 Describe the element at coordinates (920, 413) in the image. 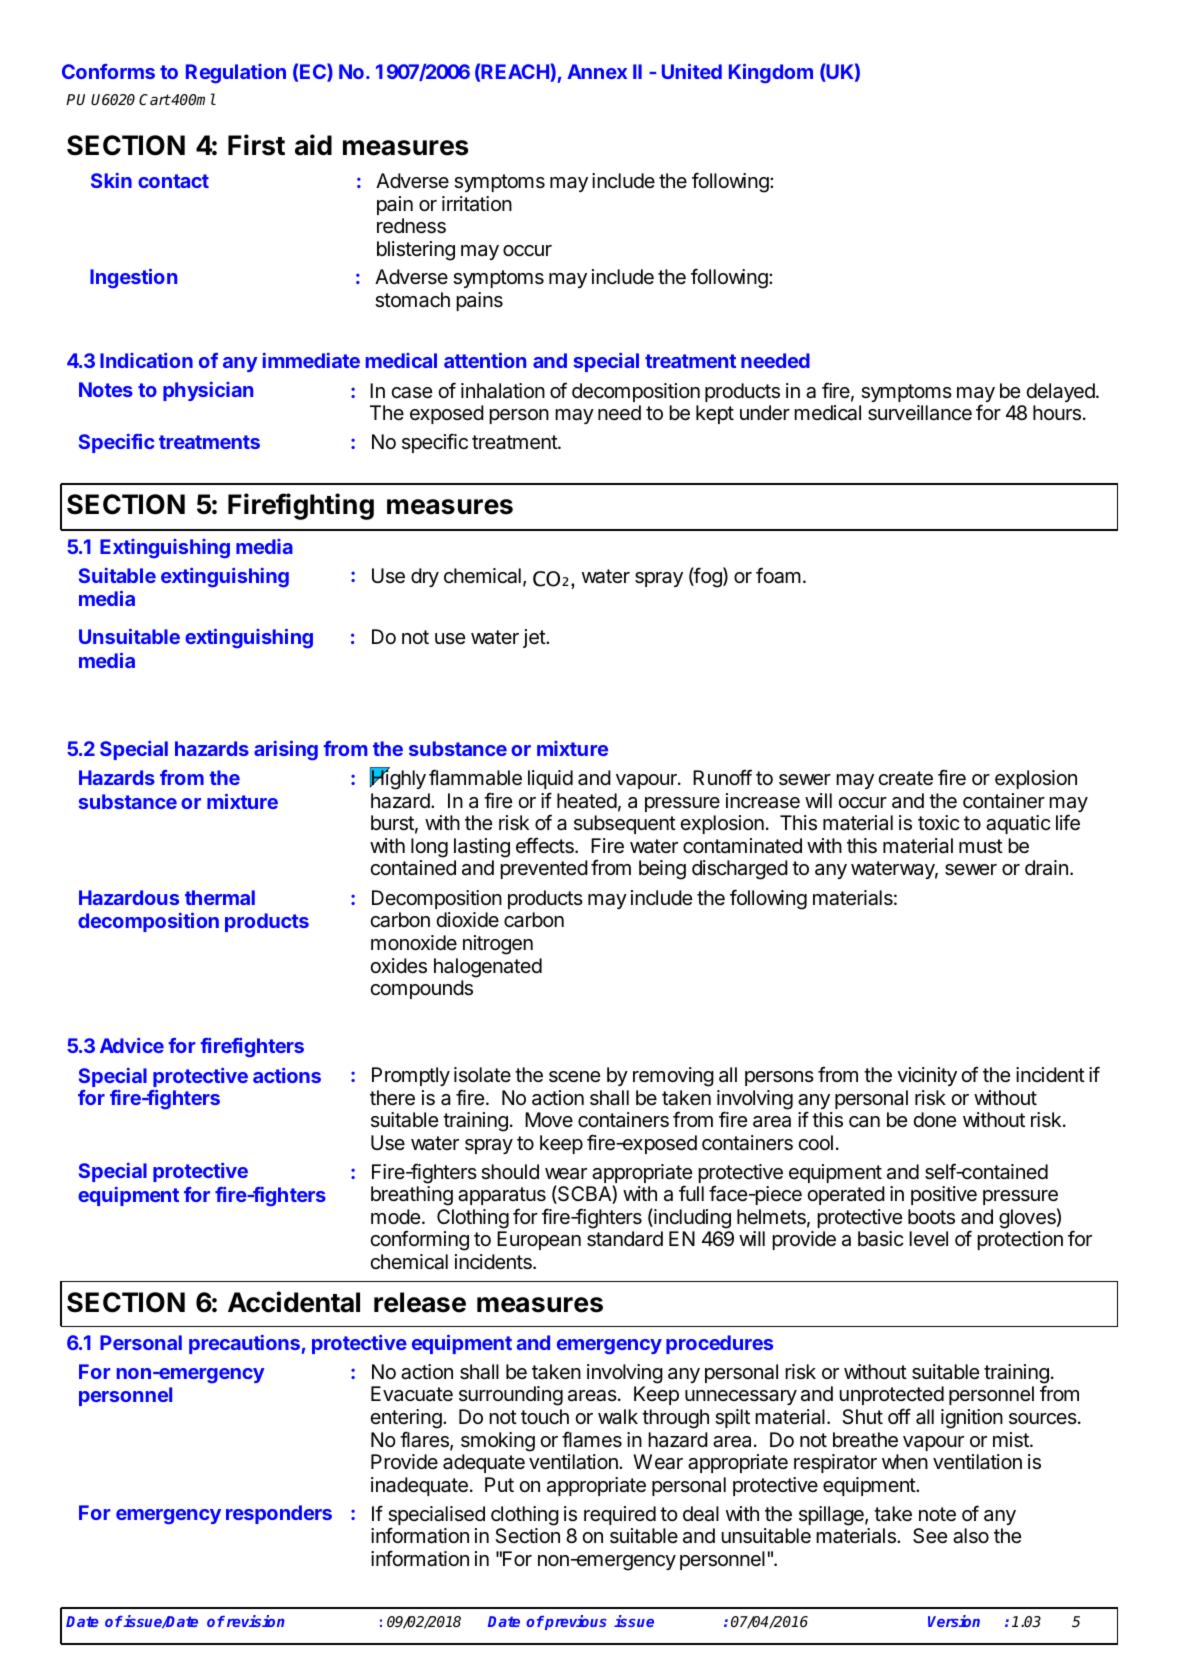

I see `surveillance` at that location.
